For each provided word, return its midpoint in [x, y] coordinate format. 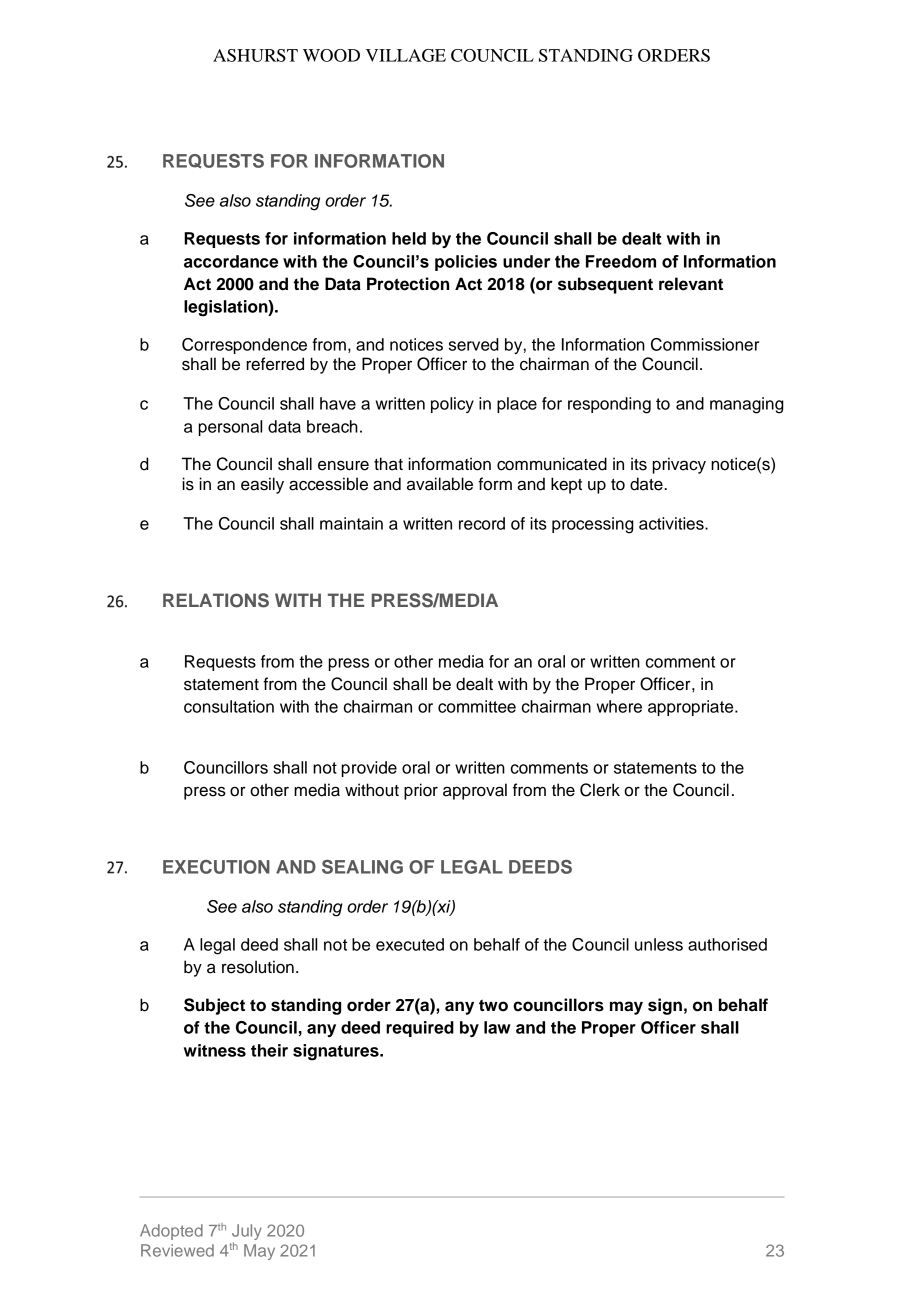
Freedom [621, 261]
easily [262, 485]
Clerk [600, 790]
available [440, 484]
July [247, 1233]
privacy [679, 465]
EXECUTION [216, 867]
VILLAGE [406, 55]
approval [475, 791]
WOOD [331, 55]
